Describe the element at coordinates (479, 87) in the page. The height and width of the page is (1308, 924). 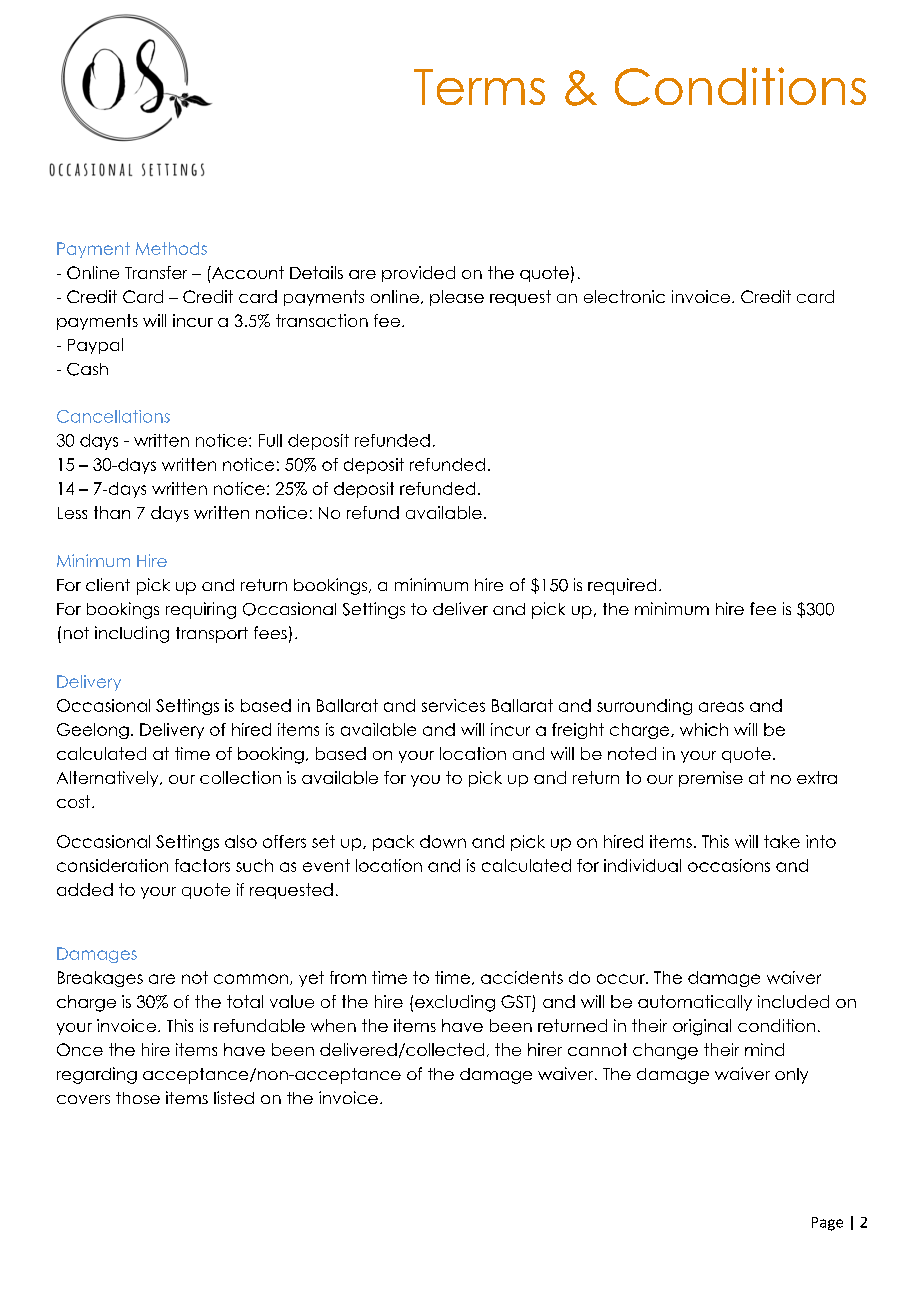
I see `Terms` at that location.
